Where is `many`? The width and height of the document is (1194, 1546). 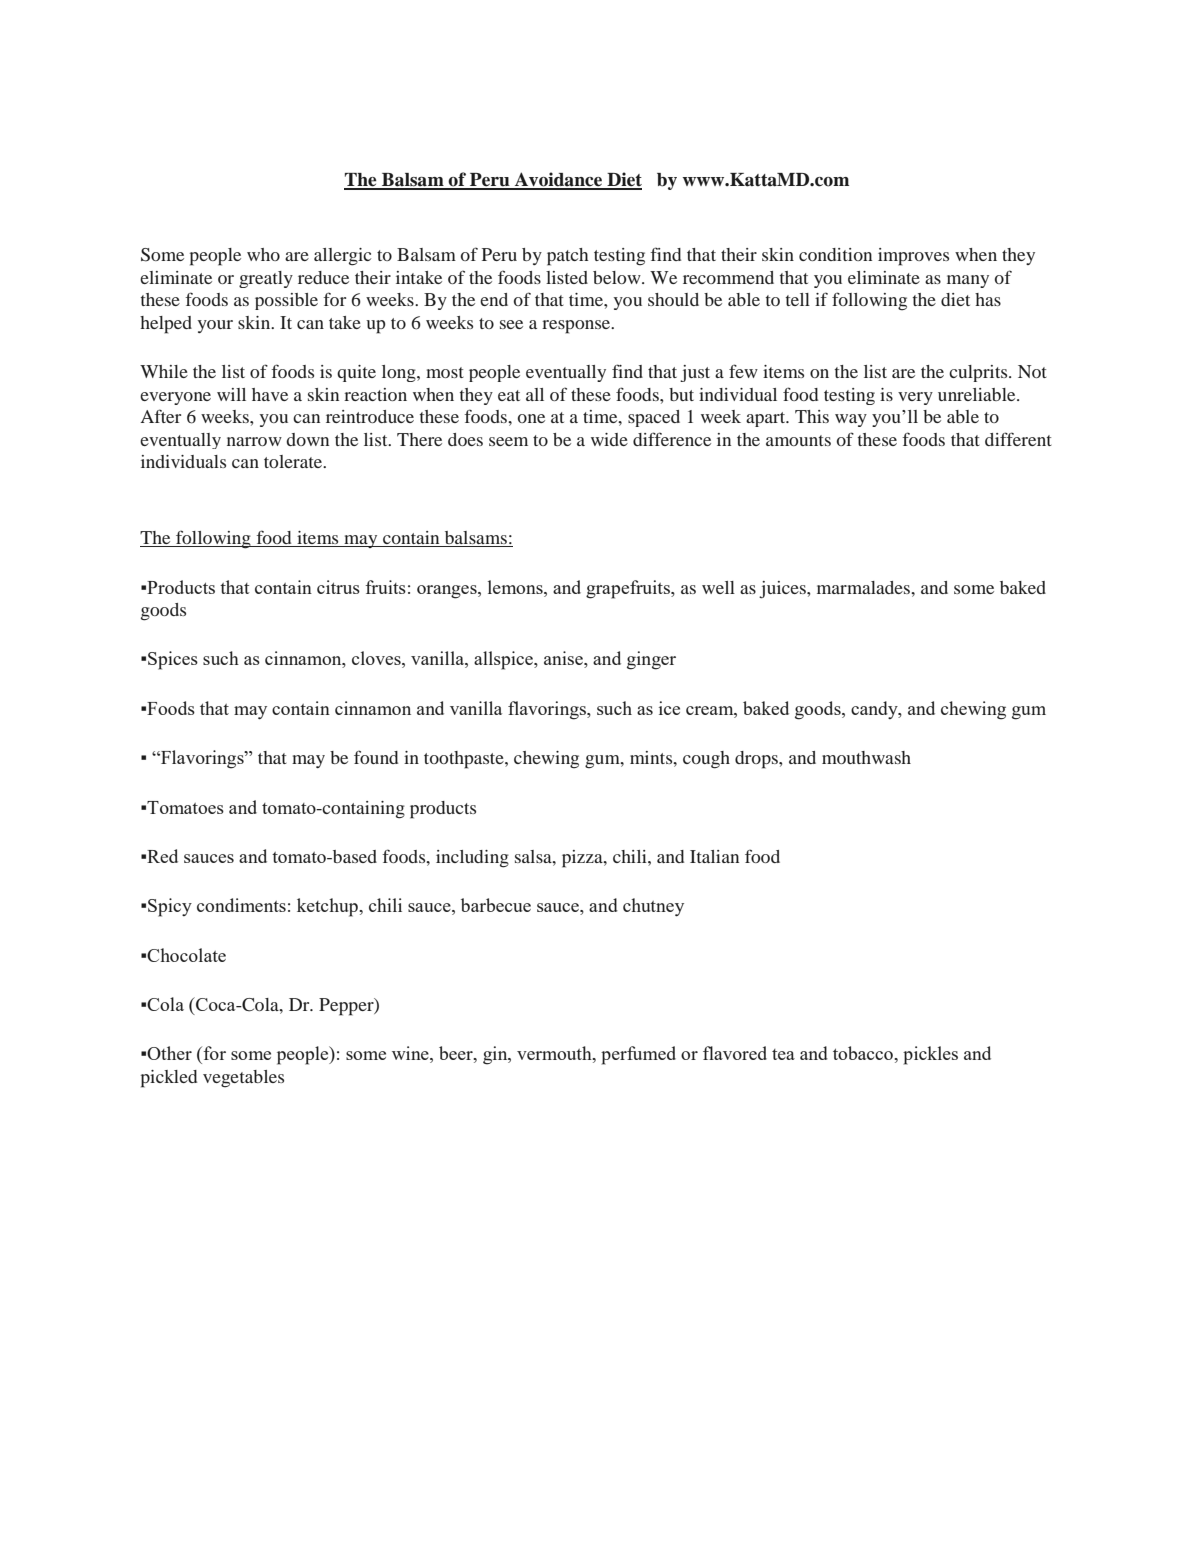
many is located at coordinates (968, 281).
